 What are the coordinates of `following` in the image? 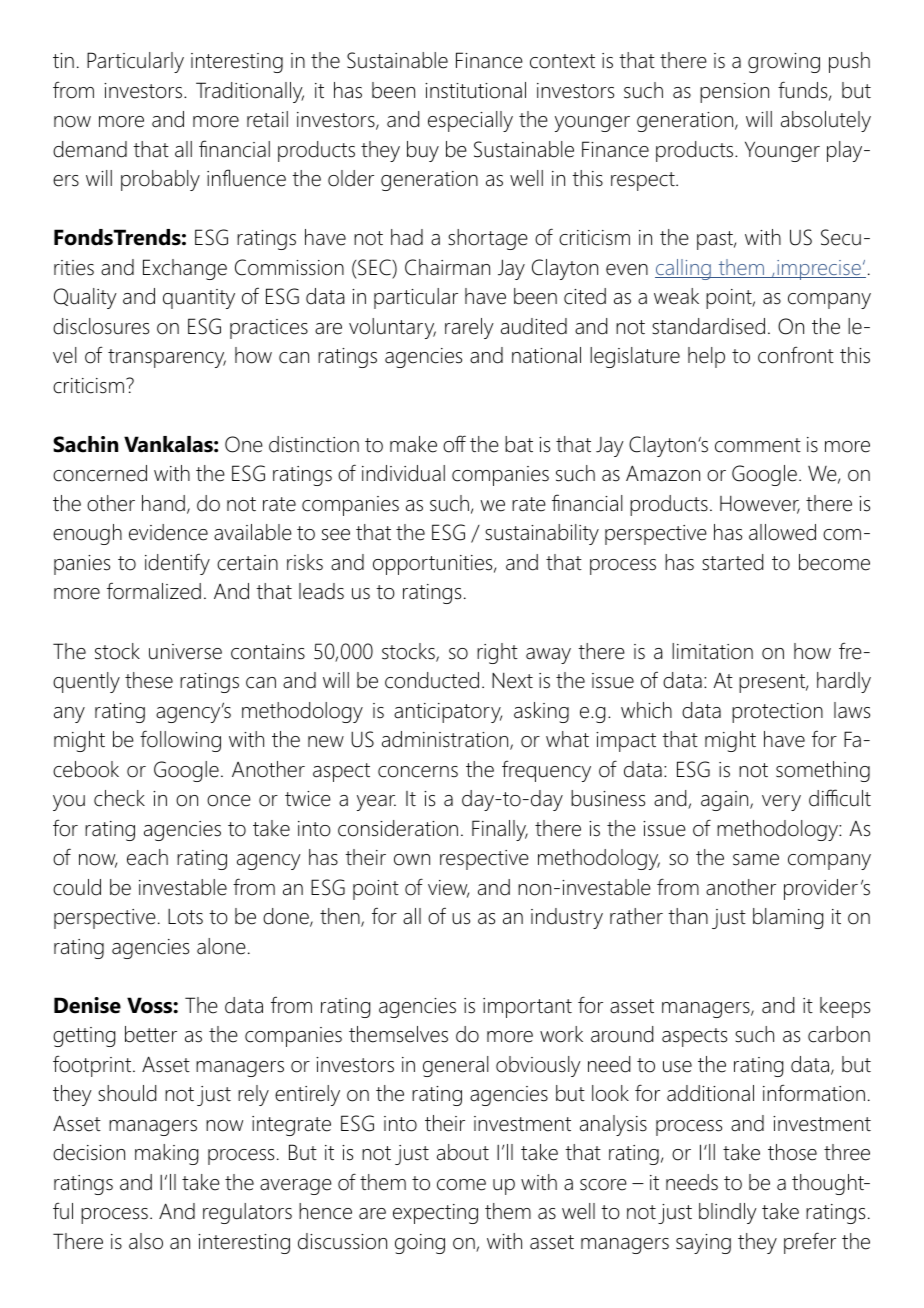 It's located at (180, 741).
